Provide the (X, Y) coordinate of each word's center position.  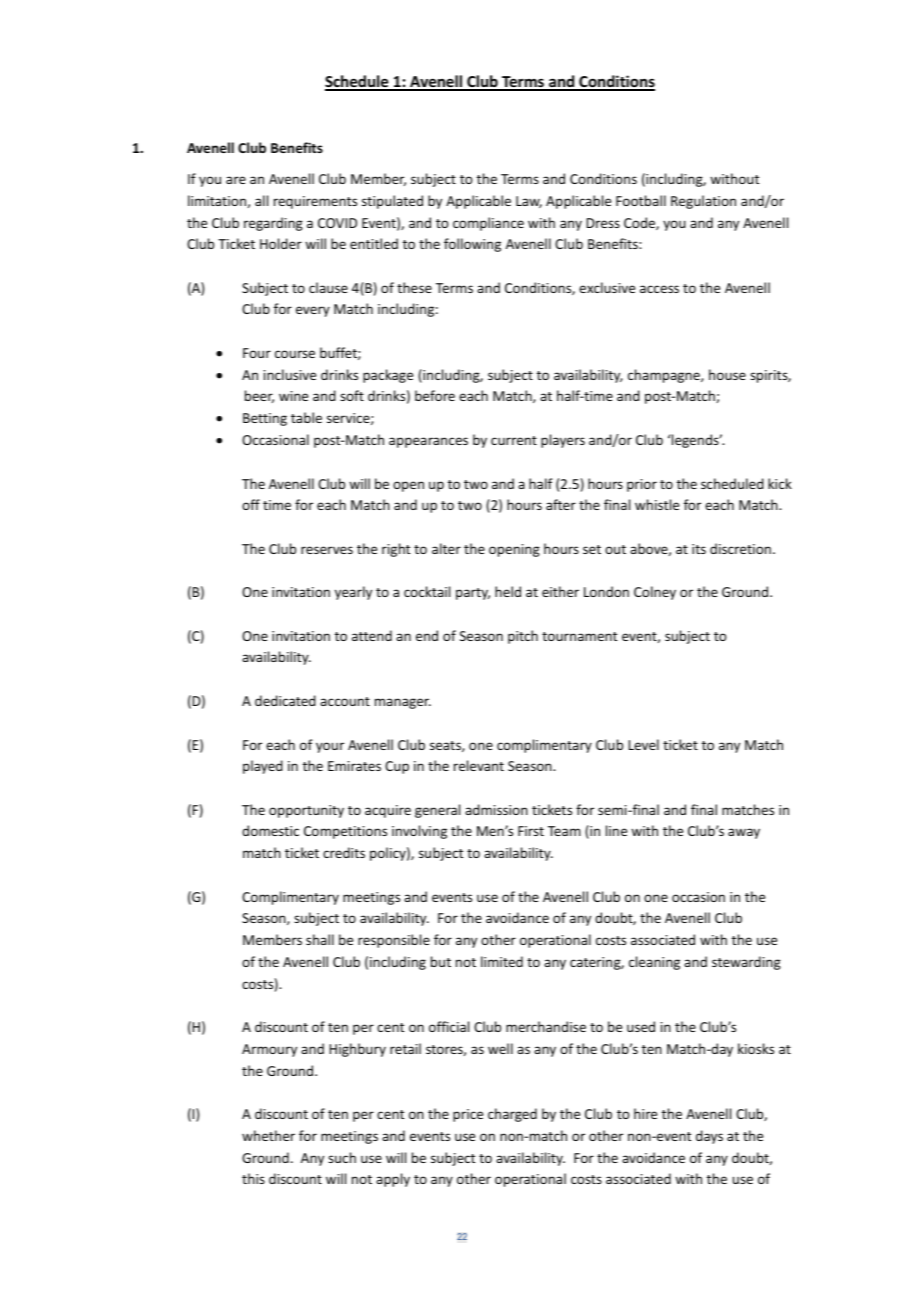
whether (268, 1135)
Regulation (703, 202)
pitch (523, 637)
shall (320, 939)
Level (643, 744)
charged (512, 1115)
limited (502, 961)
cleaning (654, 963)
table (306, 417)
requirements (315, 202)
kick (780, 483)
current (514, 440)
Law (529, 202)
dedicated (285, 700)
